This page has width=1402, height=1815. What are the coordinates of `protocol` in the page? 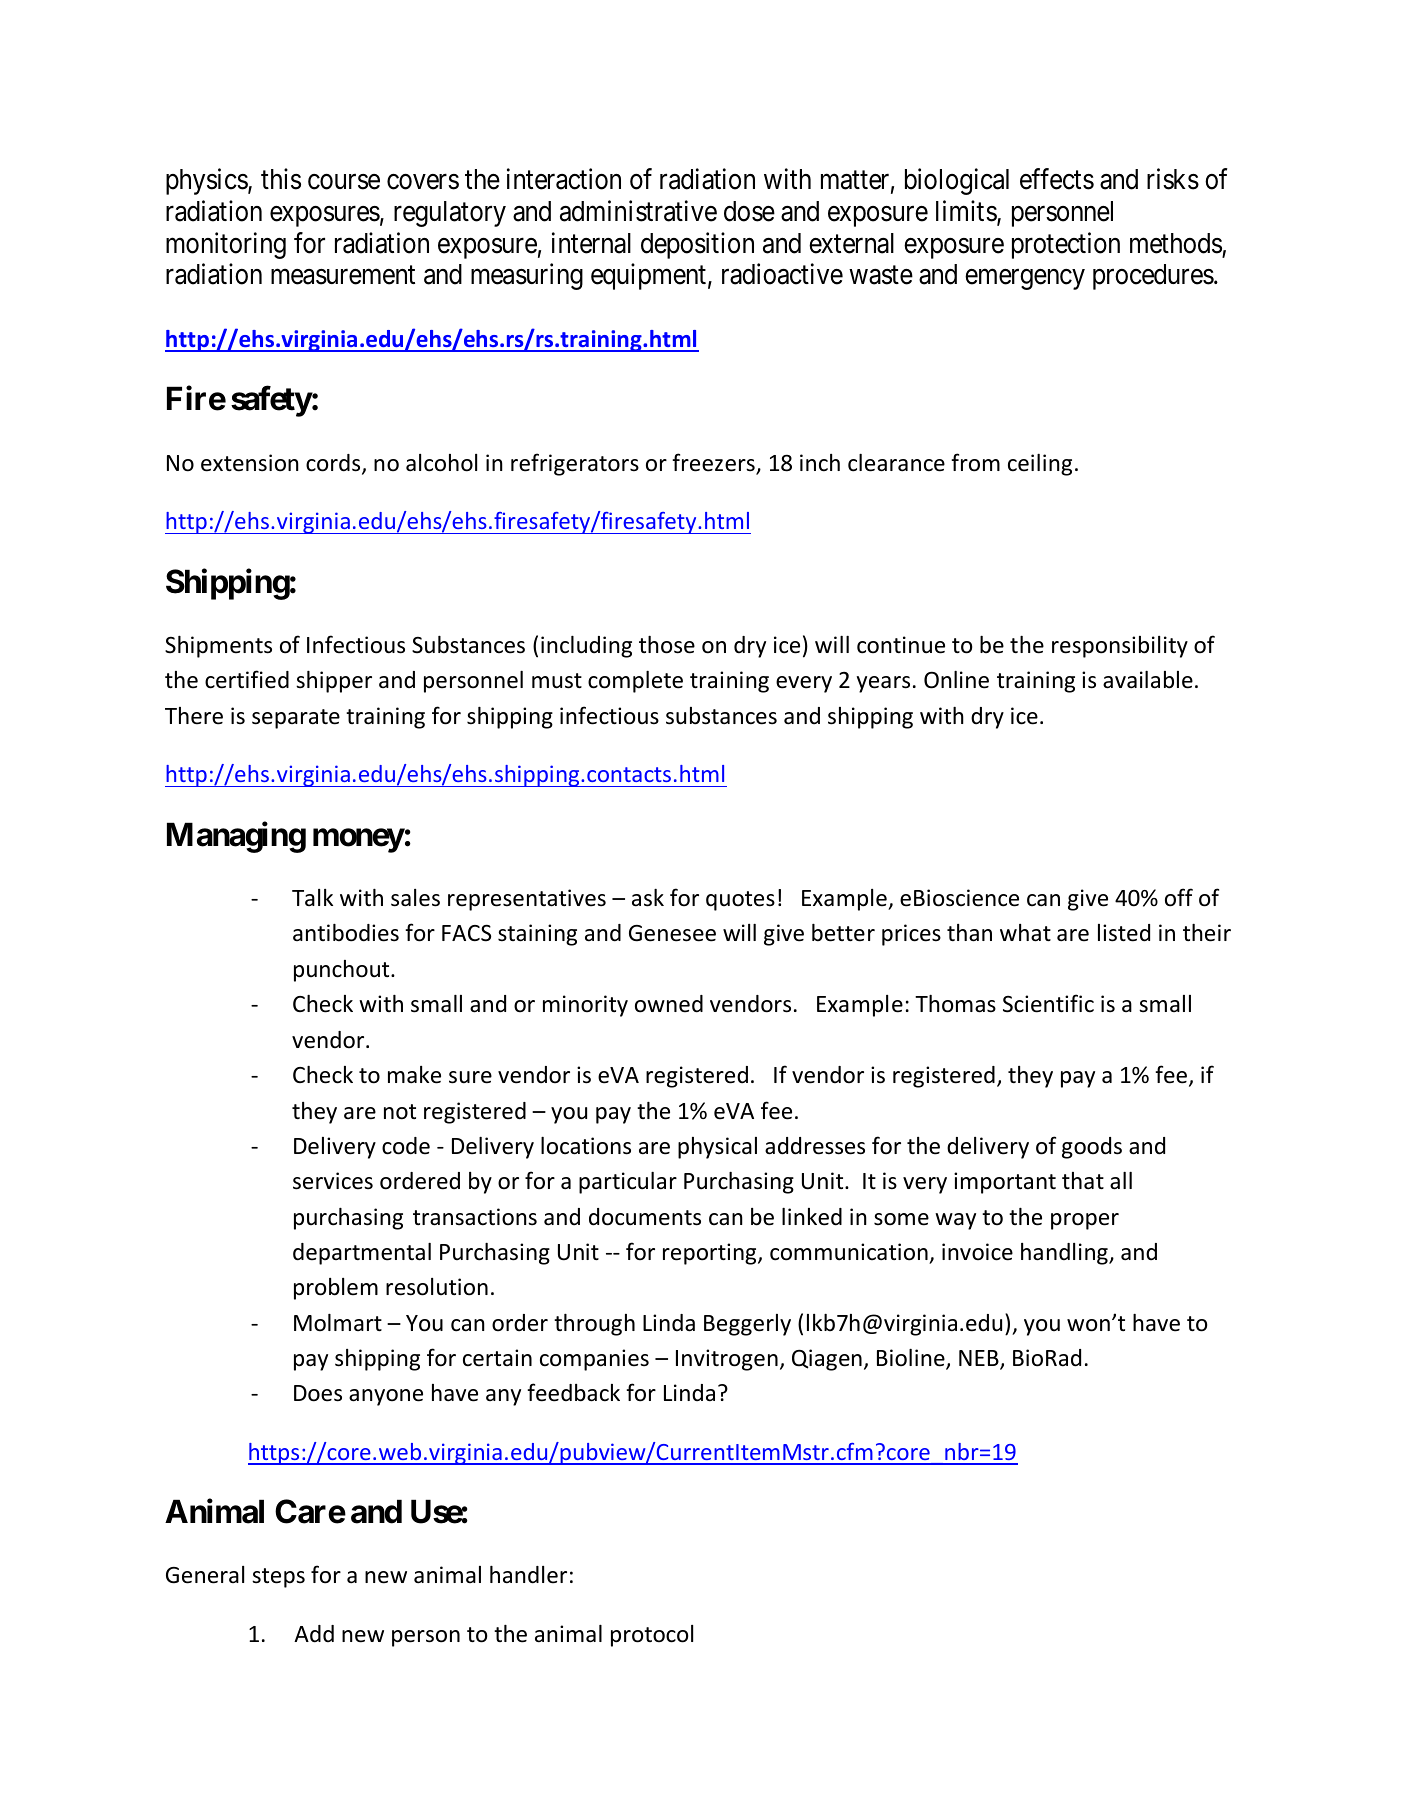 It's located at (652, 1636).
